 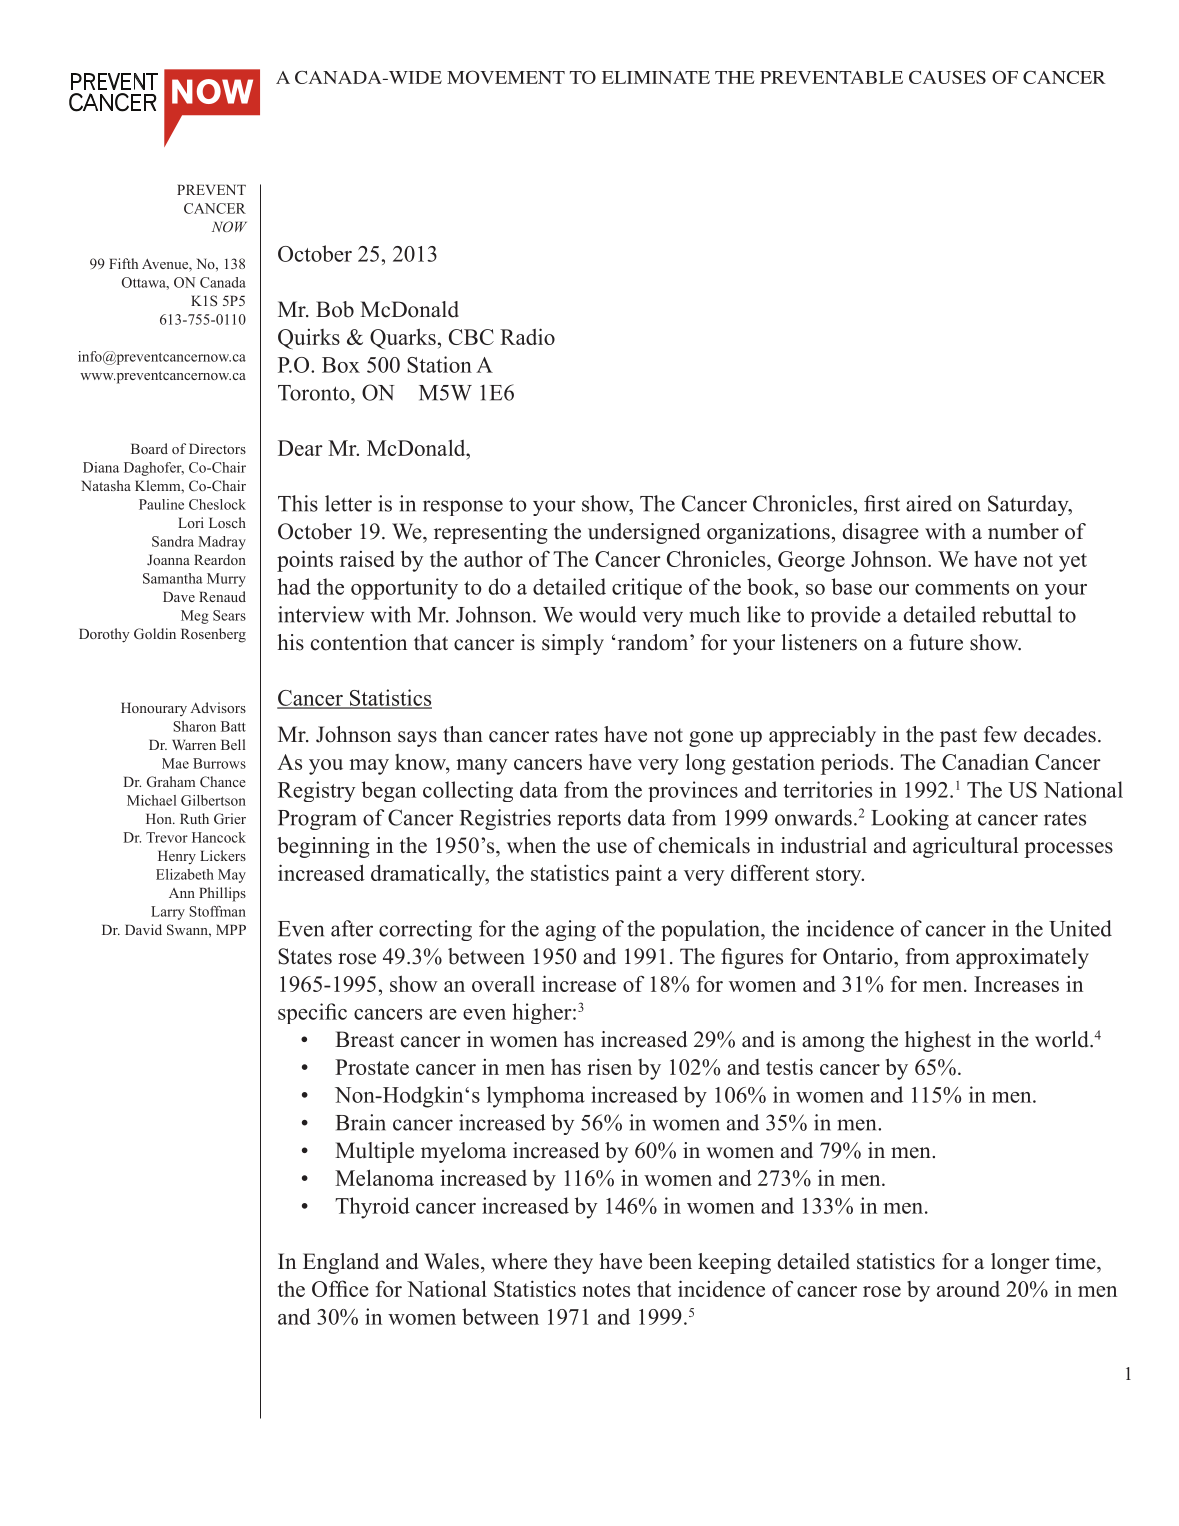 What do you see at coordinates (341, 1263) in the document?
I see `England` at bounding box center [341, 1263].
